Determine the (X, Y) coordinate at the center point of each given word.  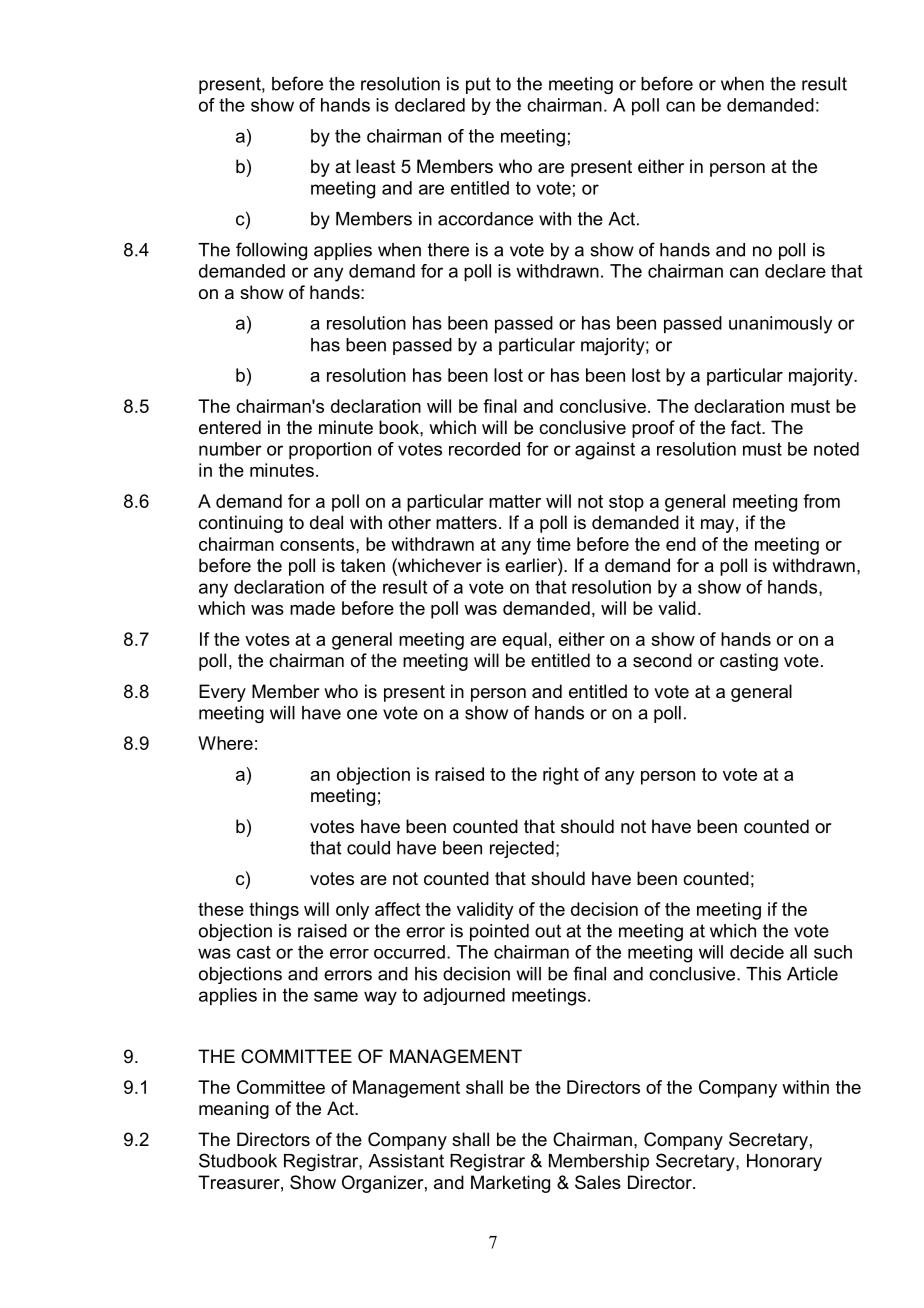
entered (230, 427)
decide (757, 952)
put (478, 85)
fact (747, 427)
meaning (234, 1110)
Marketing (510, 1184)
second (662, 660)
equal (524, 641)
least (376, 166)
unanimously (780, 325)
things (274, 911)
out (548, 931)
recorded (484, 449)
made (312, 608)
